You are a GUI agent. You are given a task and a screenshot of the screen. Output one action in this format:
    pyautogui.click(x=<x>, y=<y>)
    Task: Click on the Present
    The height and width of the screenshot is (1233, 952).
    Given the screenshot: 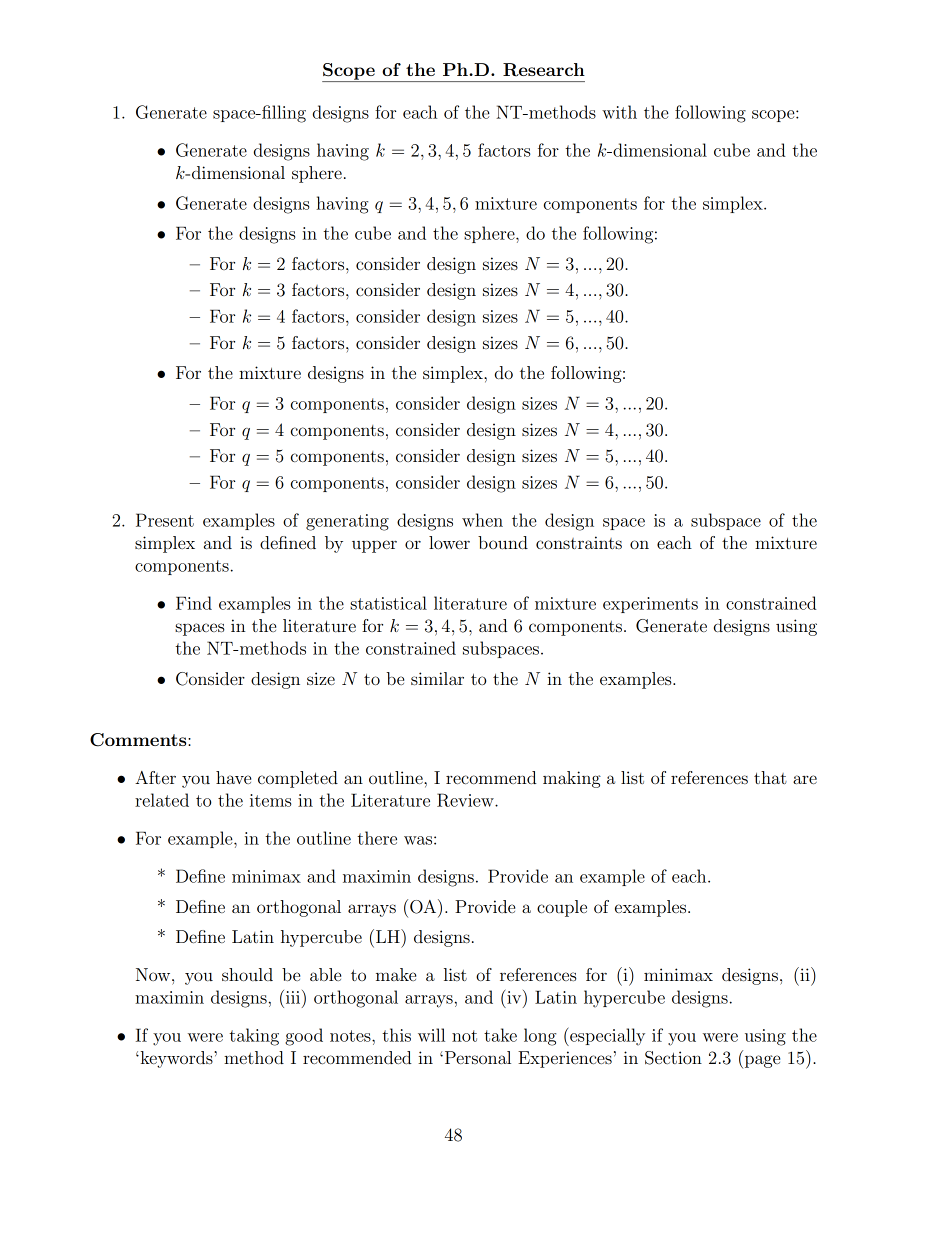 What is the action you would take?
    pyautogui.click(x=165, y=520)
